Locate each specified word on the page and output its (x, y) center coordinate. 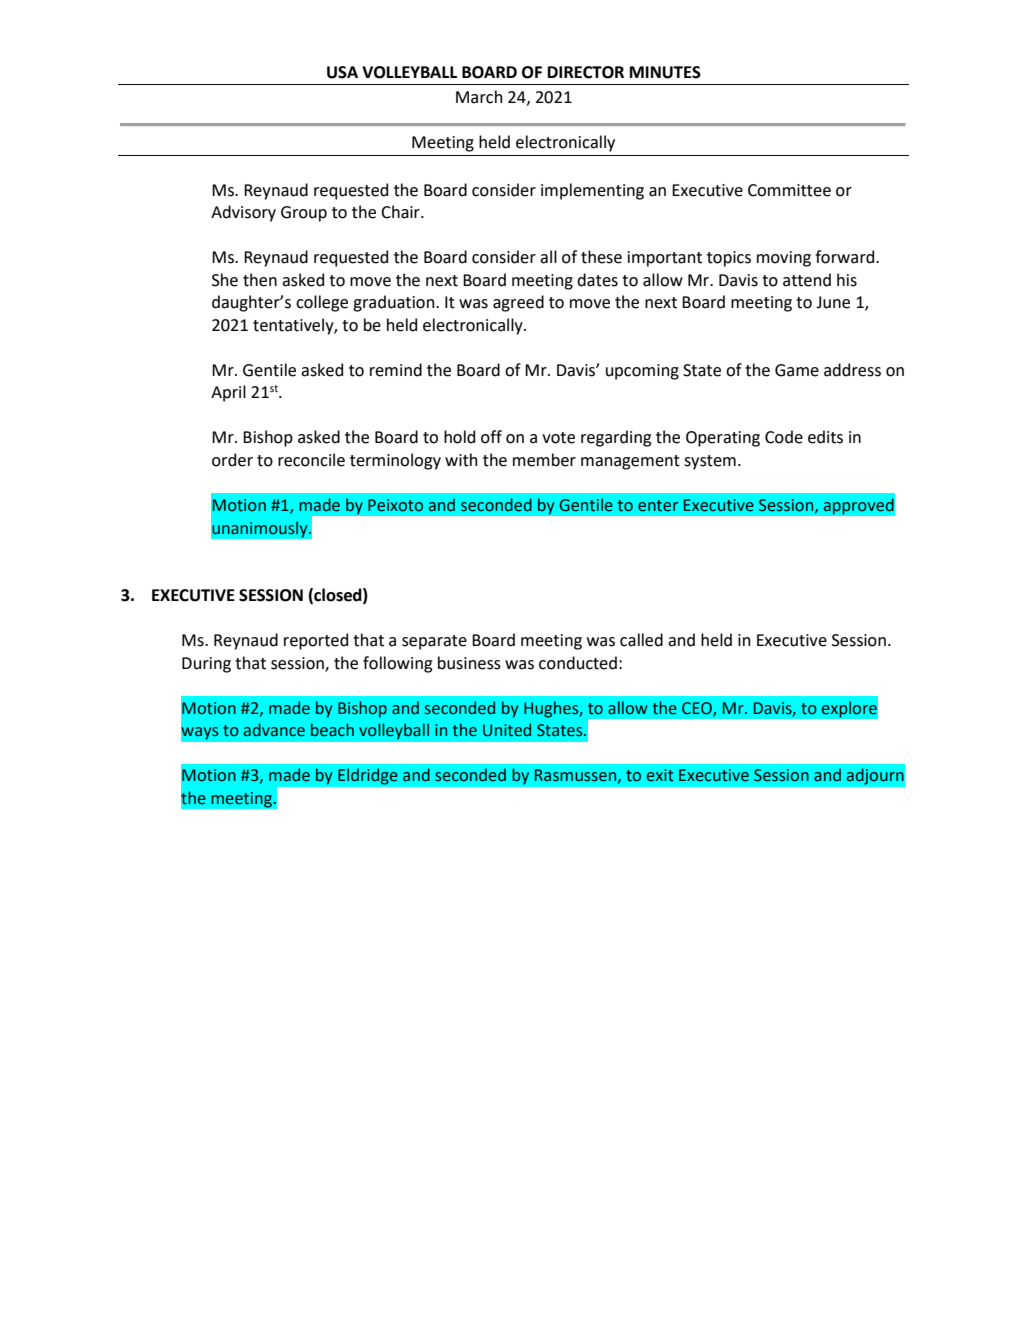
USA (342, 72)
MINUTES (665, 72)
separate (434, 642)
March (479, 97)
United (507, 730)
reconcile (311, 460)
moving (784, 259)
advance (274, 730)
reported (316, 641)
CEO (698, 709)
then (260, 280)
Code (784, 437)
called (641, 640)
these (601, 257)
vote (558, 438)
